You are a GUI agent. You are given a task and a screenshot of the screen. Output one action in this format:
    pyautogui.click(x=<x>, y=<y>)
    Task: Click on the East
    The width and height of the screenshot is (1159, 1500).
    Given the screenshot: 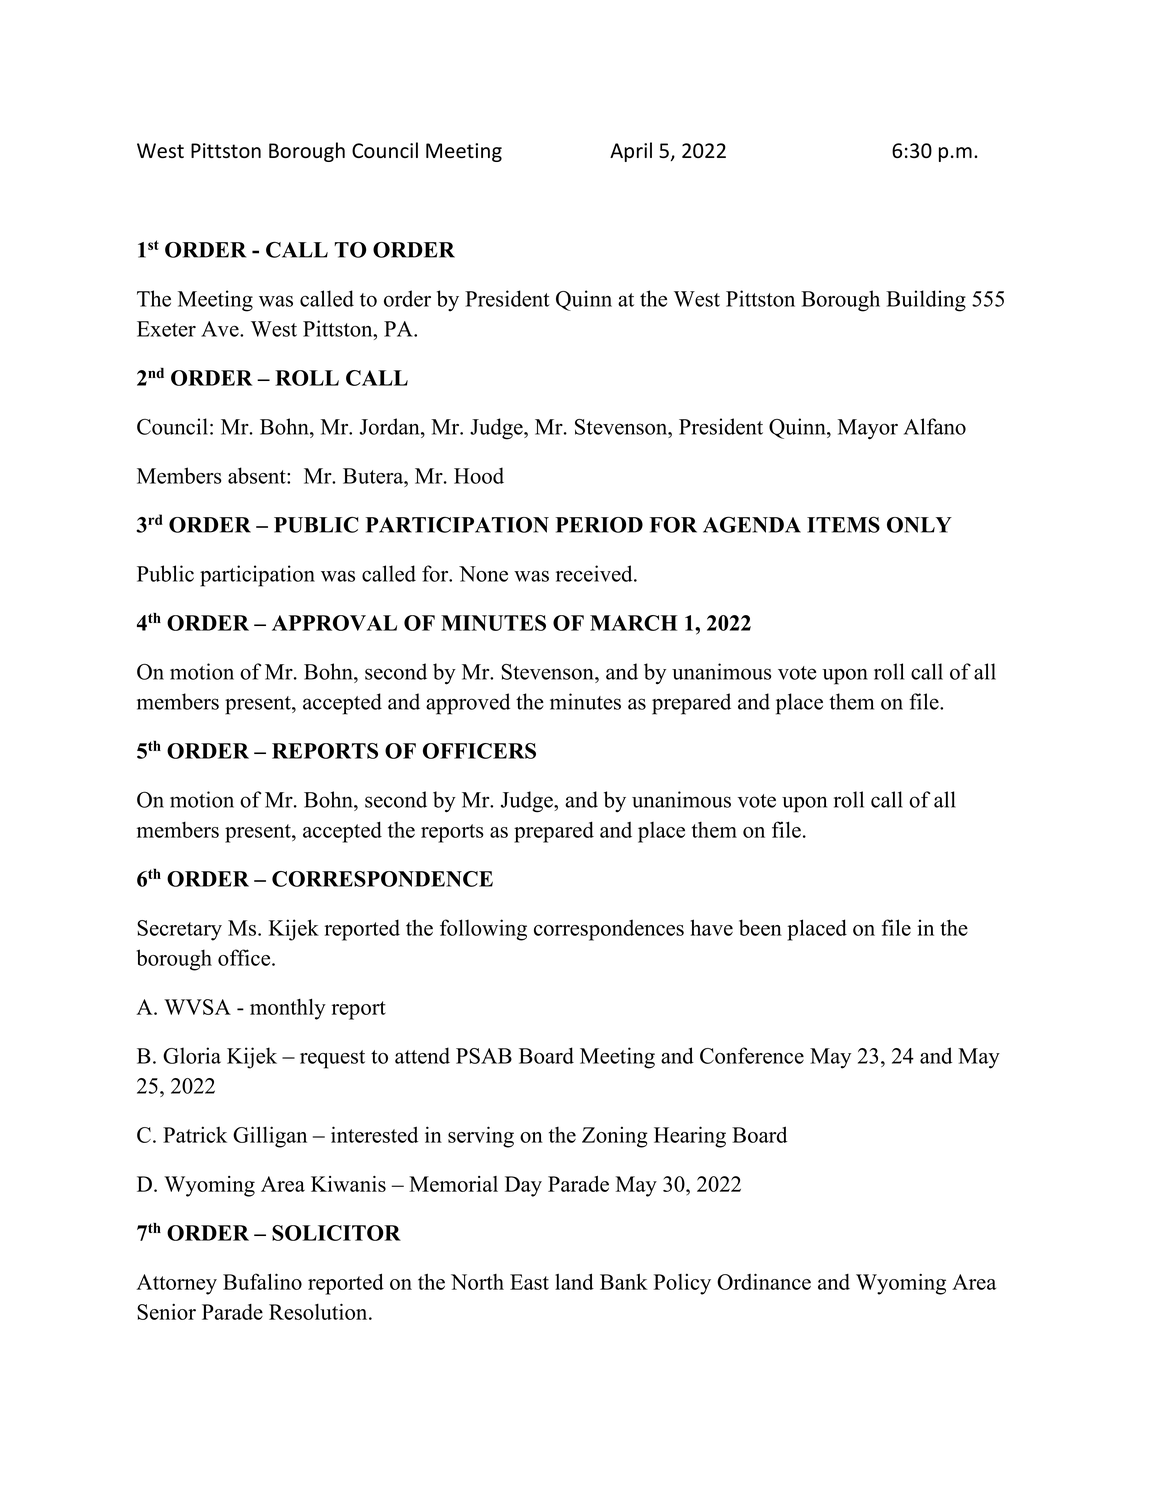 What is the action you would take?
    pyautogui.click(x=529, y=1282)
